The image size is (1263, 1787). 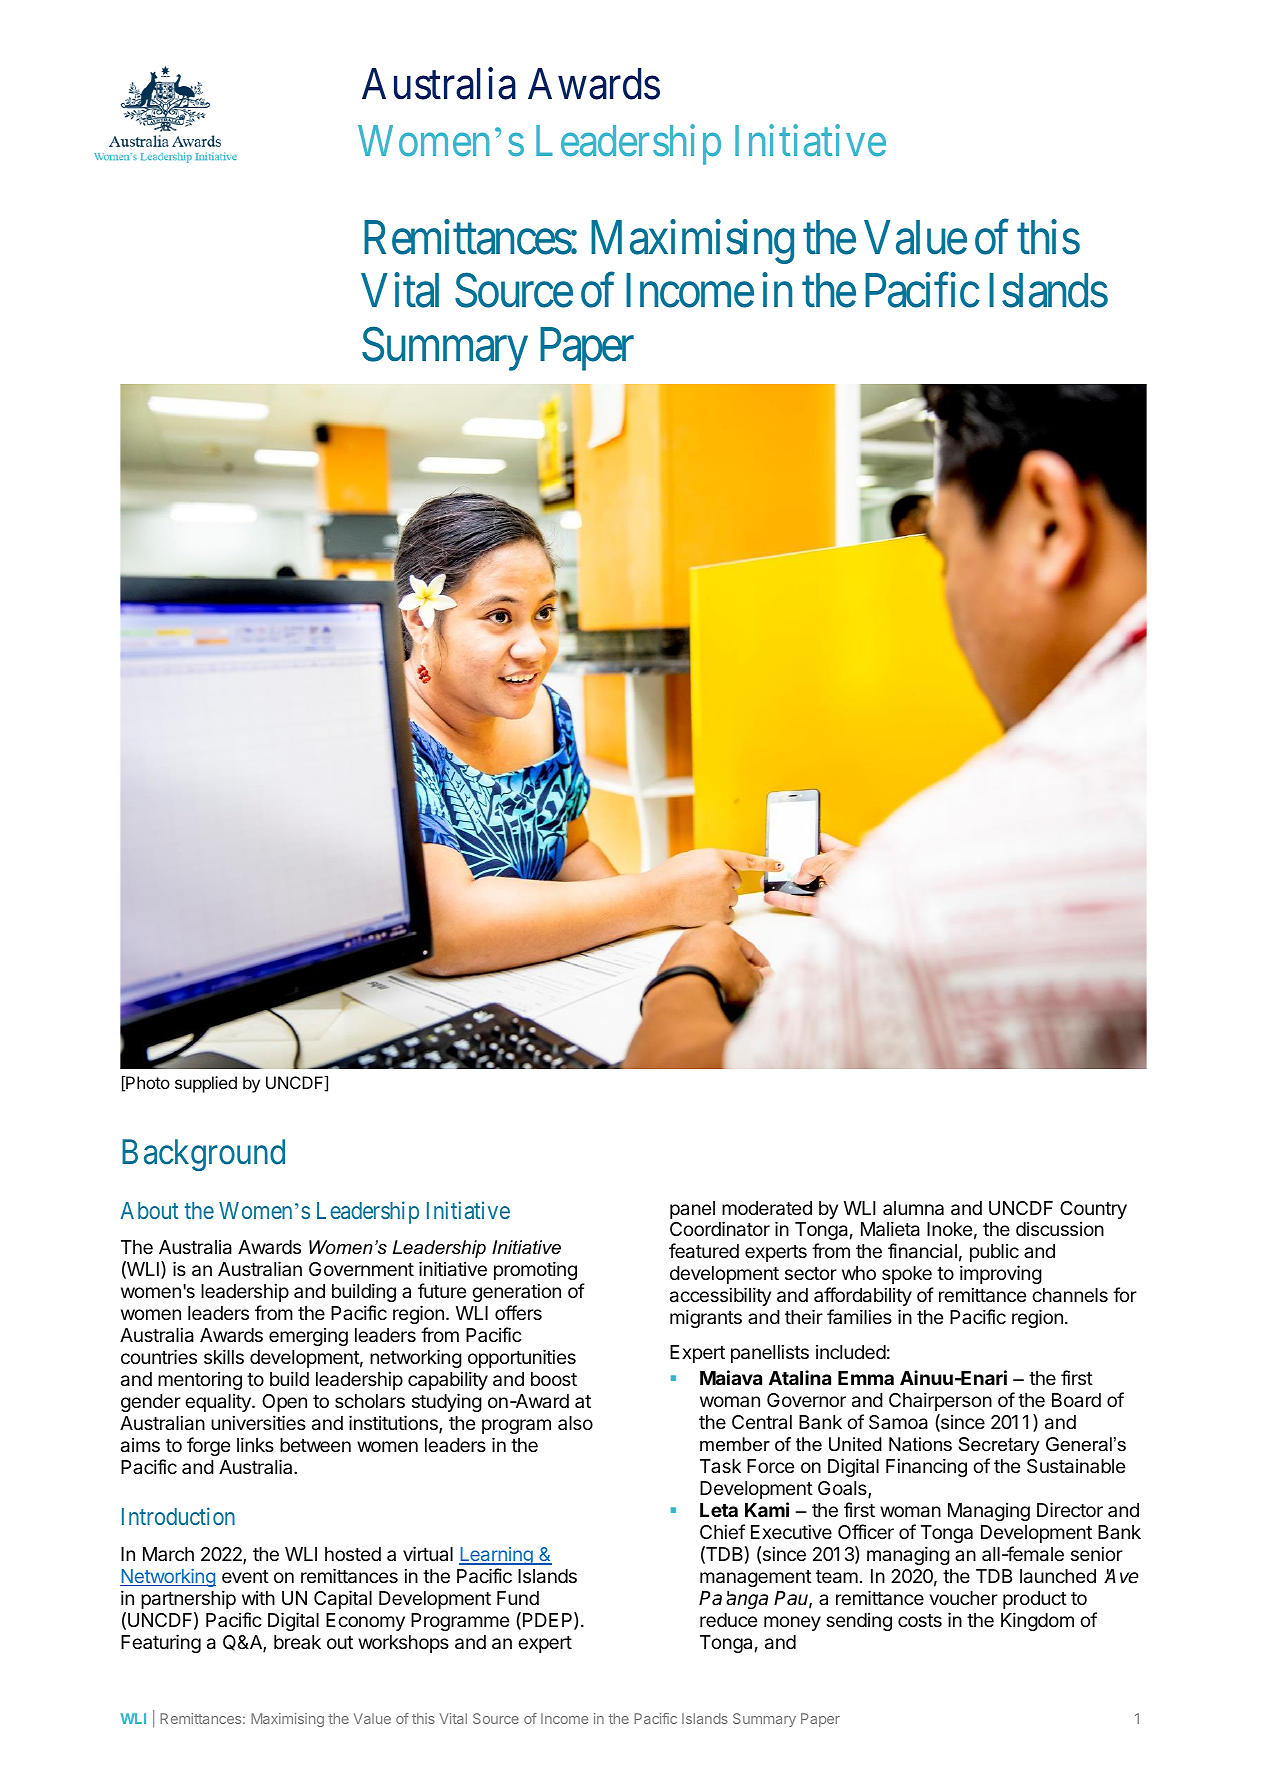 I want to click on Introduction, so click(x=178, y=1516).
